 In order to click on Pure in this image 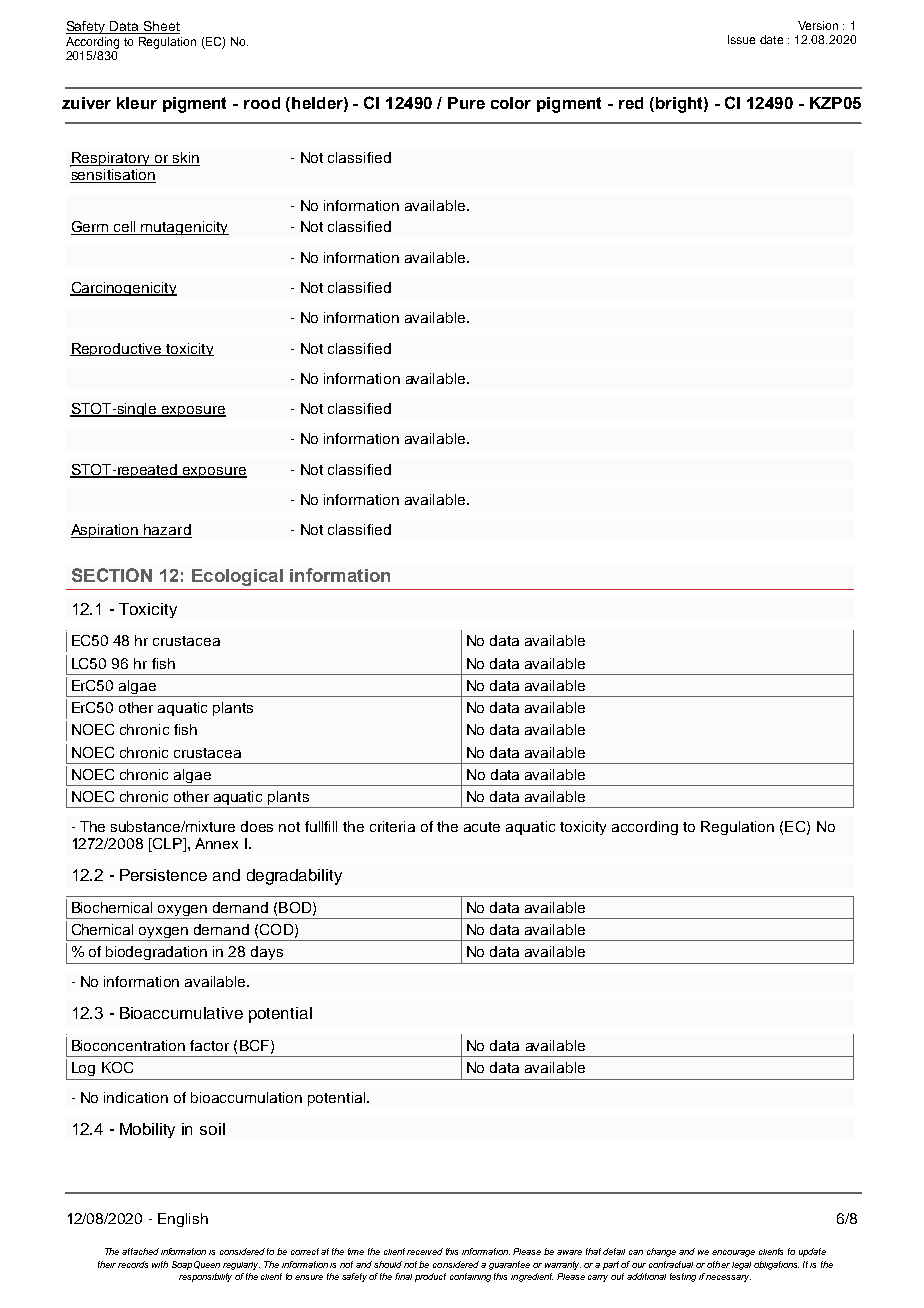, I will do `click(466, 103)`.
